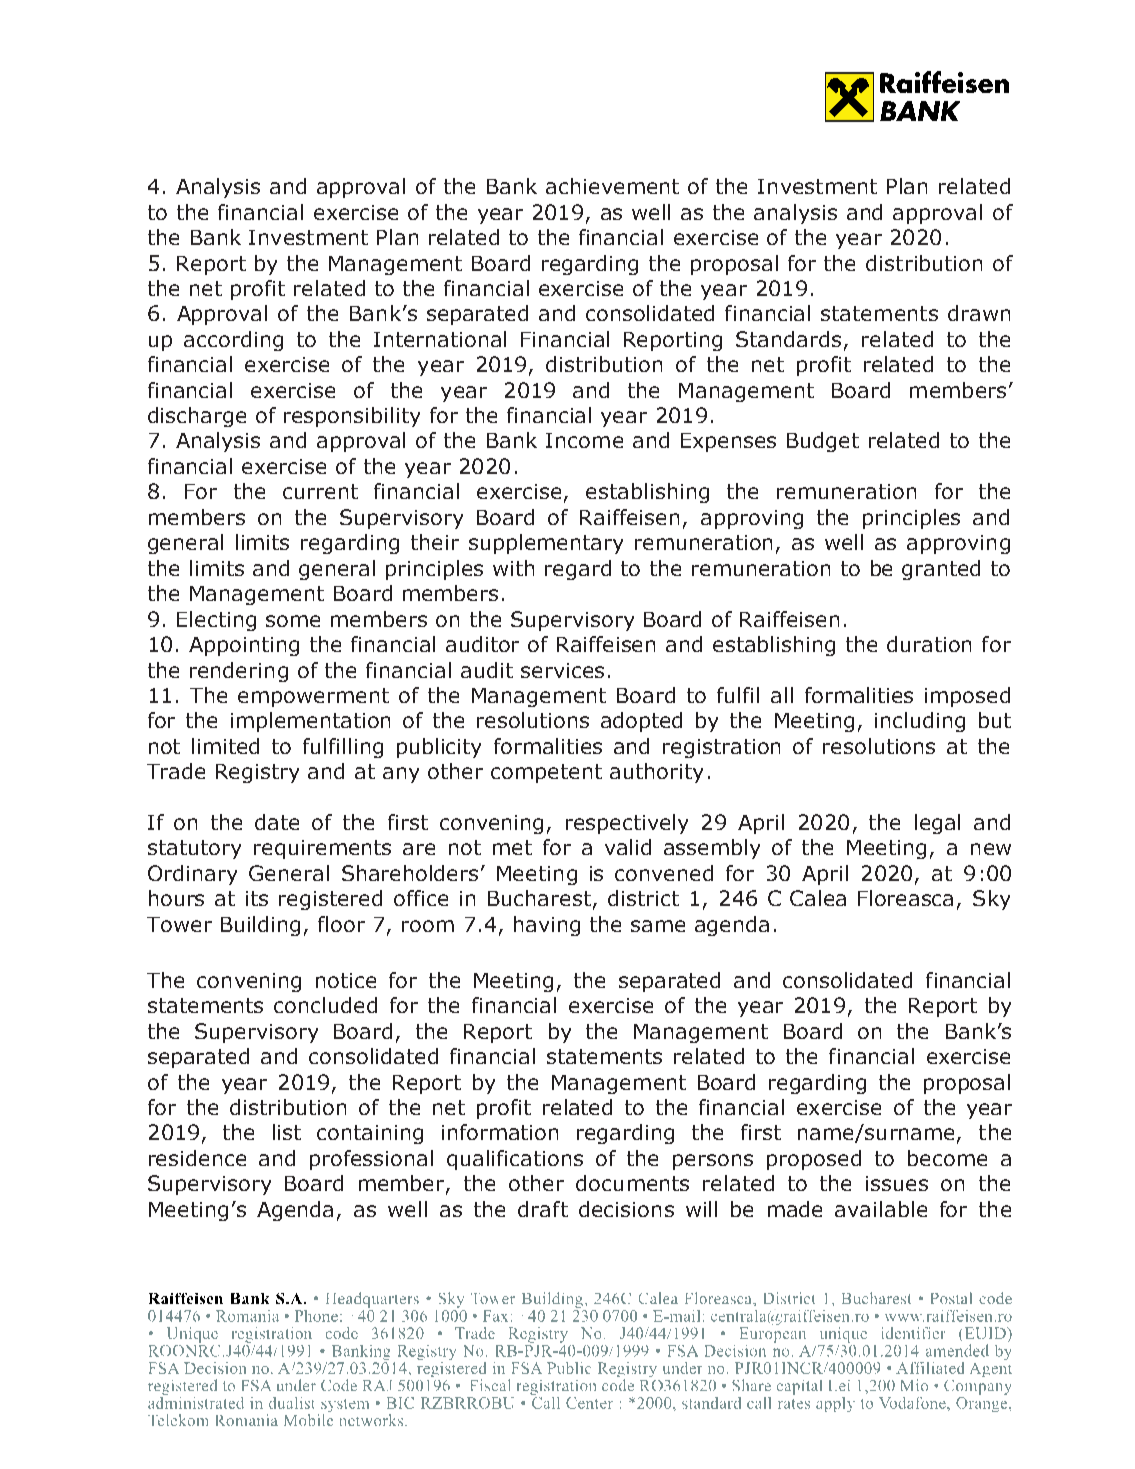  Describe the element at coordinates (322, 849) in the page. I see `requirements` at that location.
